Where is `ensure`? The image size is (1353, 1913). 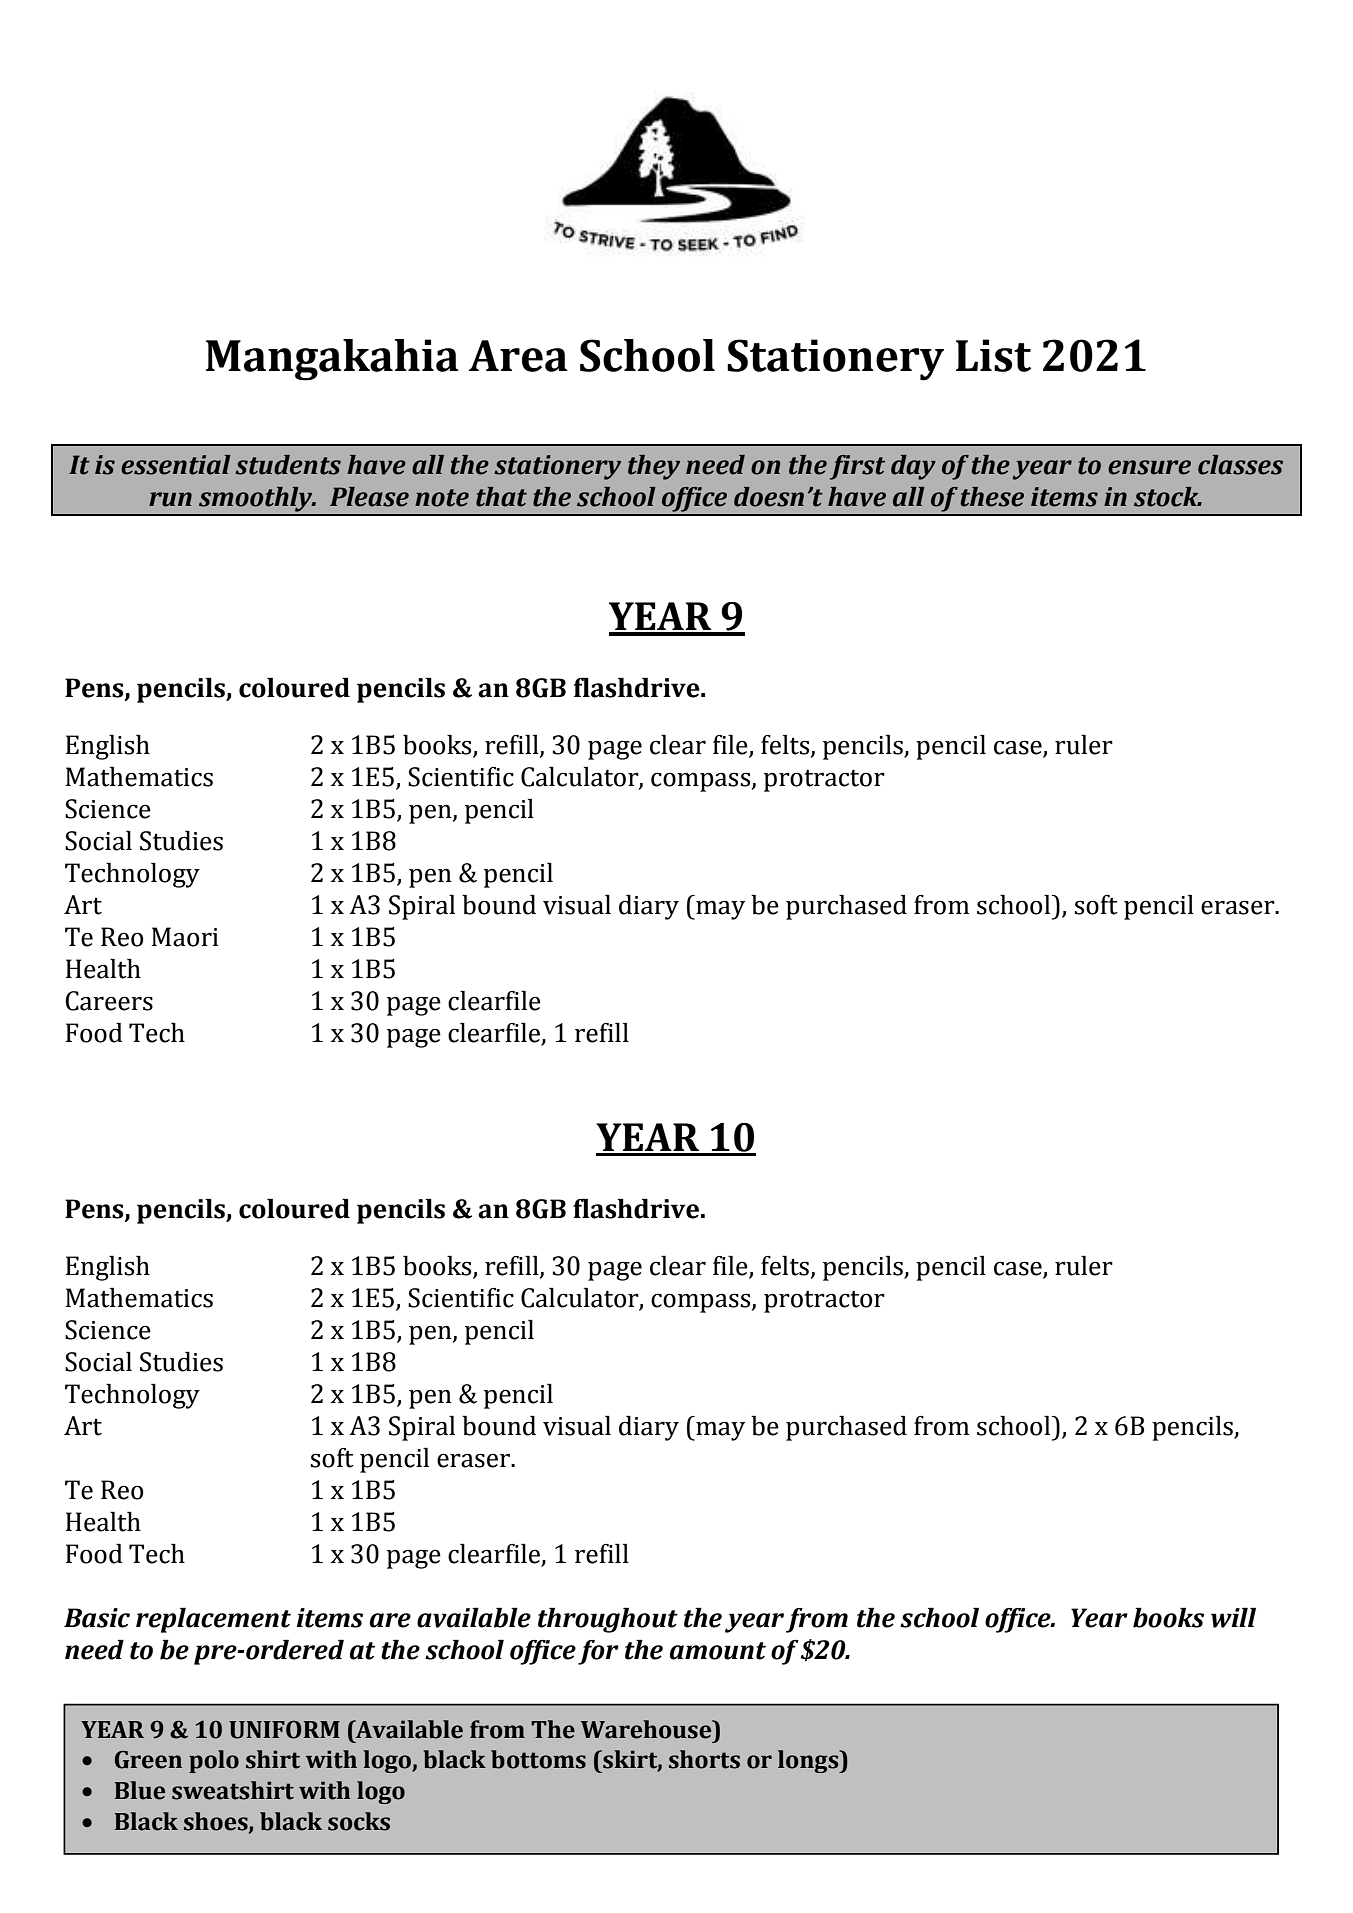 ensure is located at coordinates (1149, 467).
